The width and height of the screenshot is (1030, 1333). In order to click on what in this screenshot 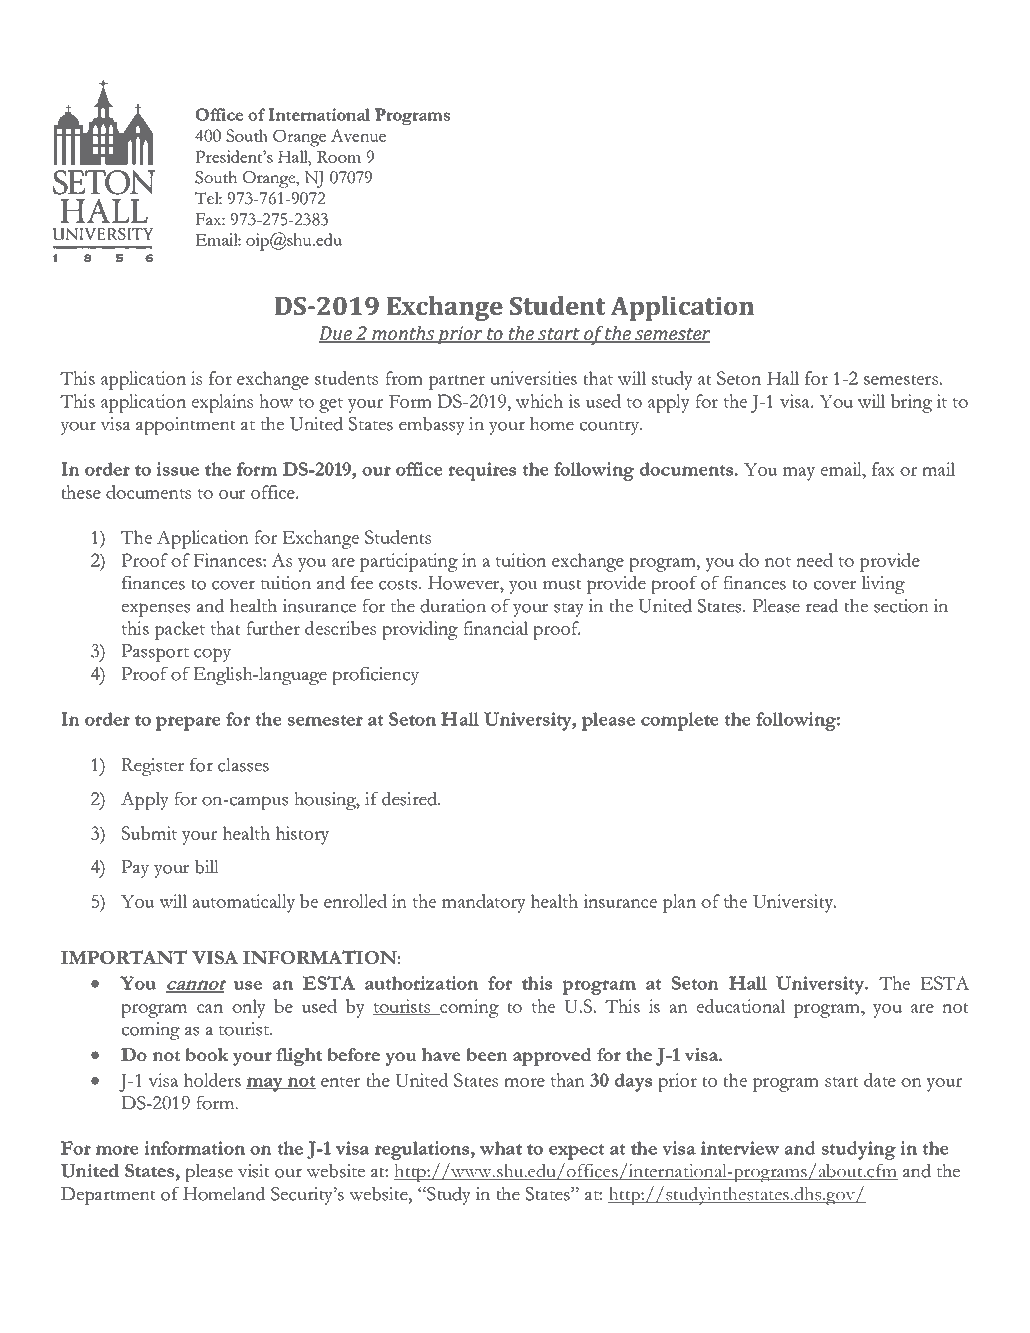, I will do `click(501, 1148)`.
